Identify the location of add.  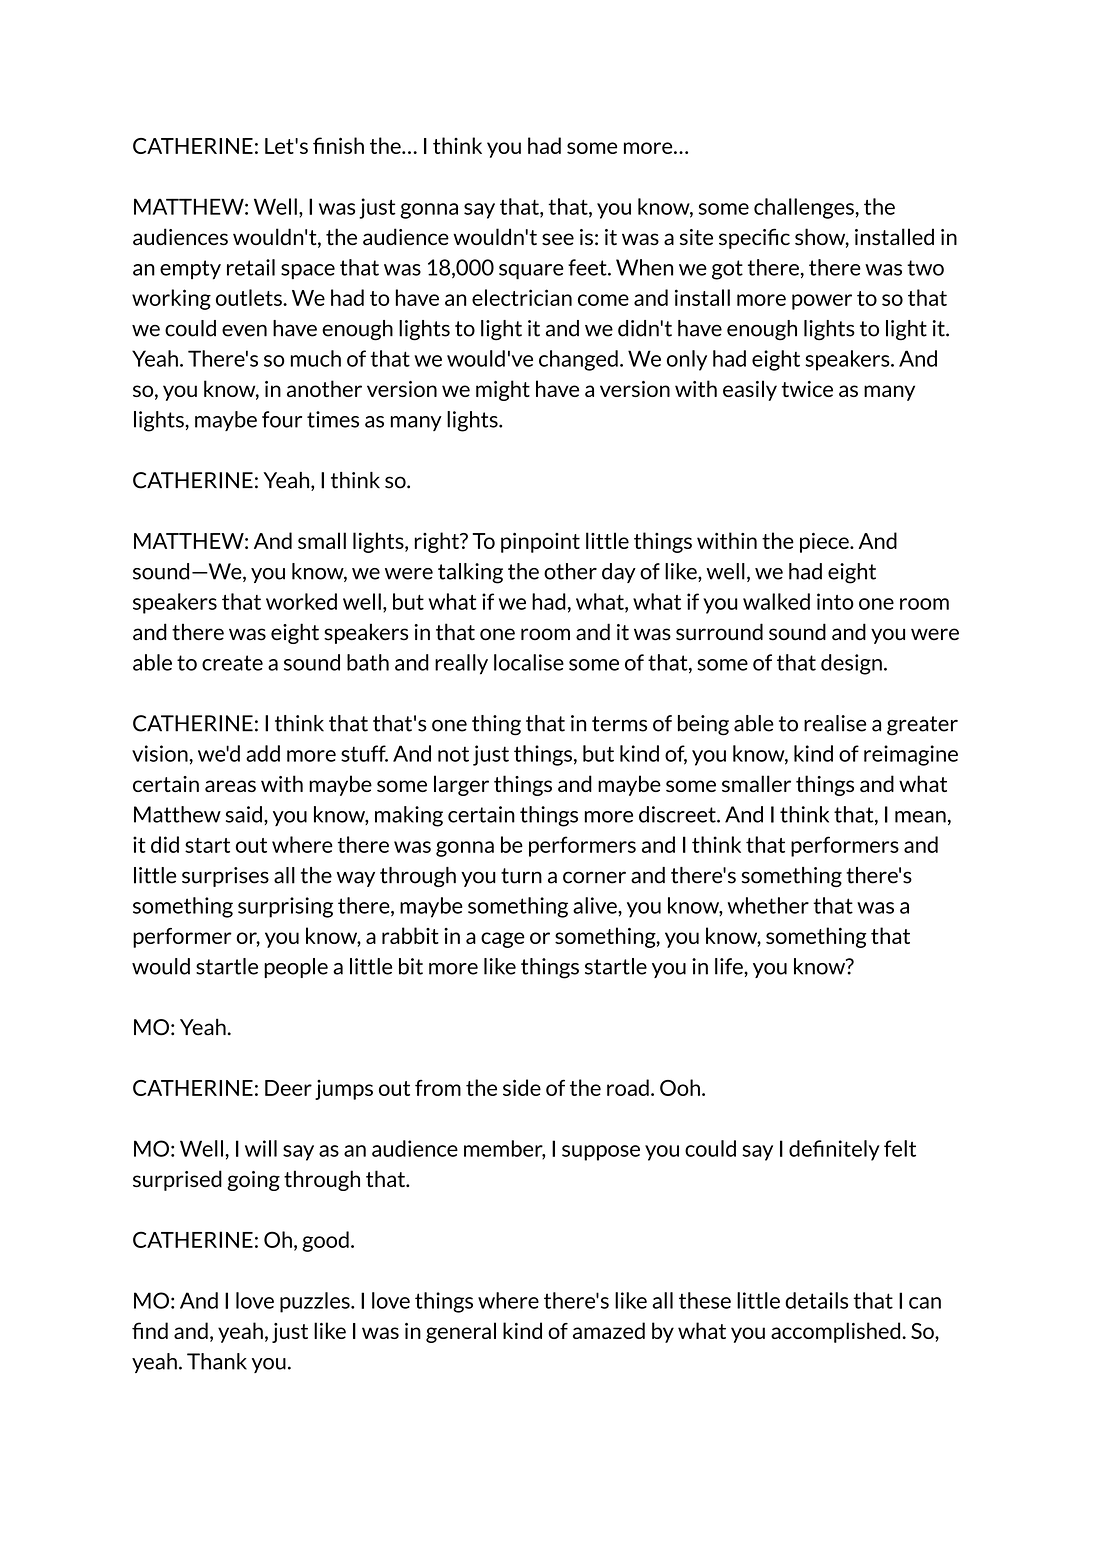
(263, 753).
